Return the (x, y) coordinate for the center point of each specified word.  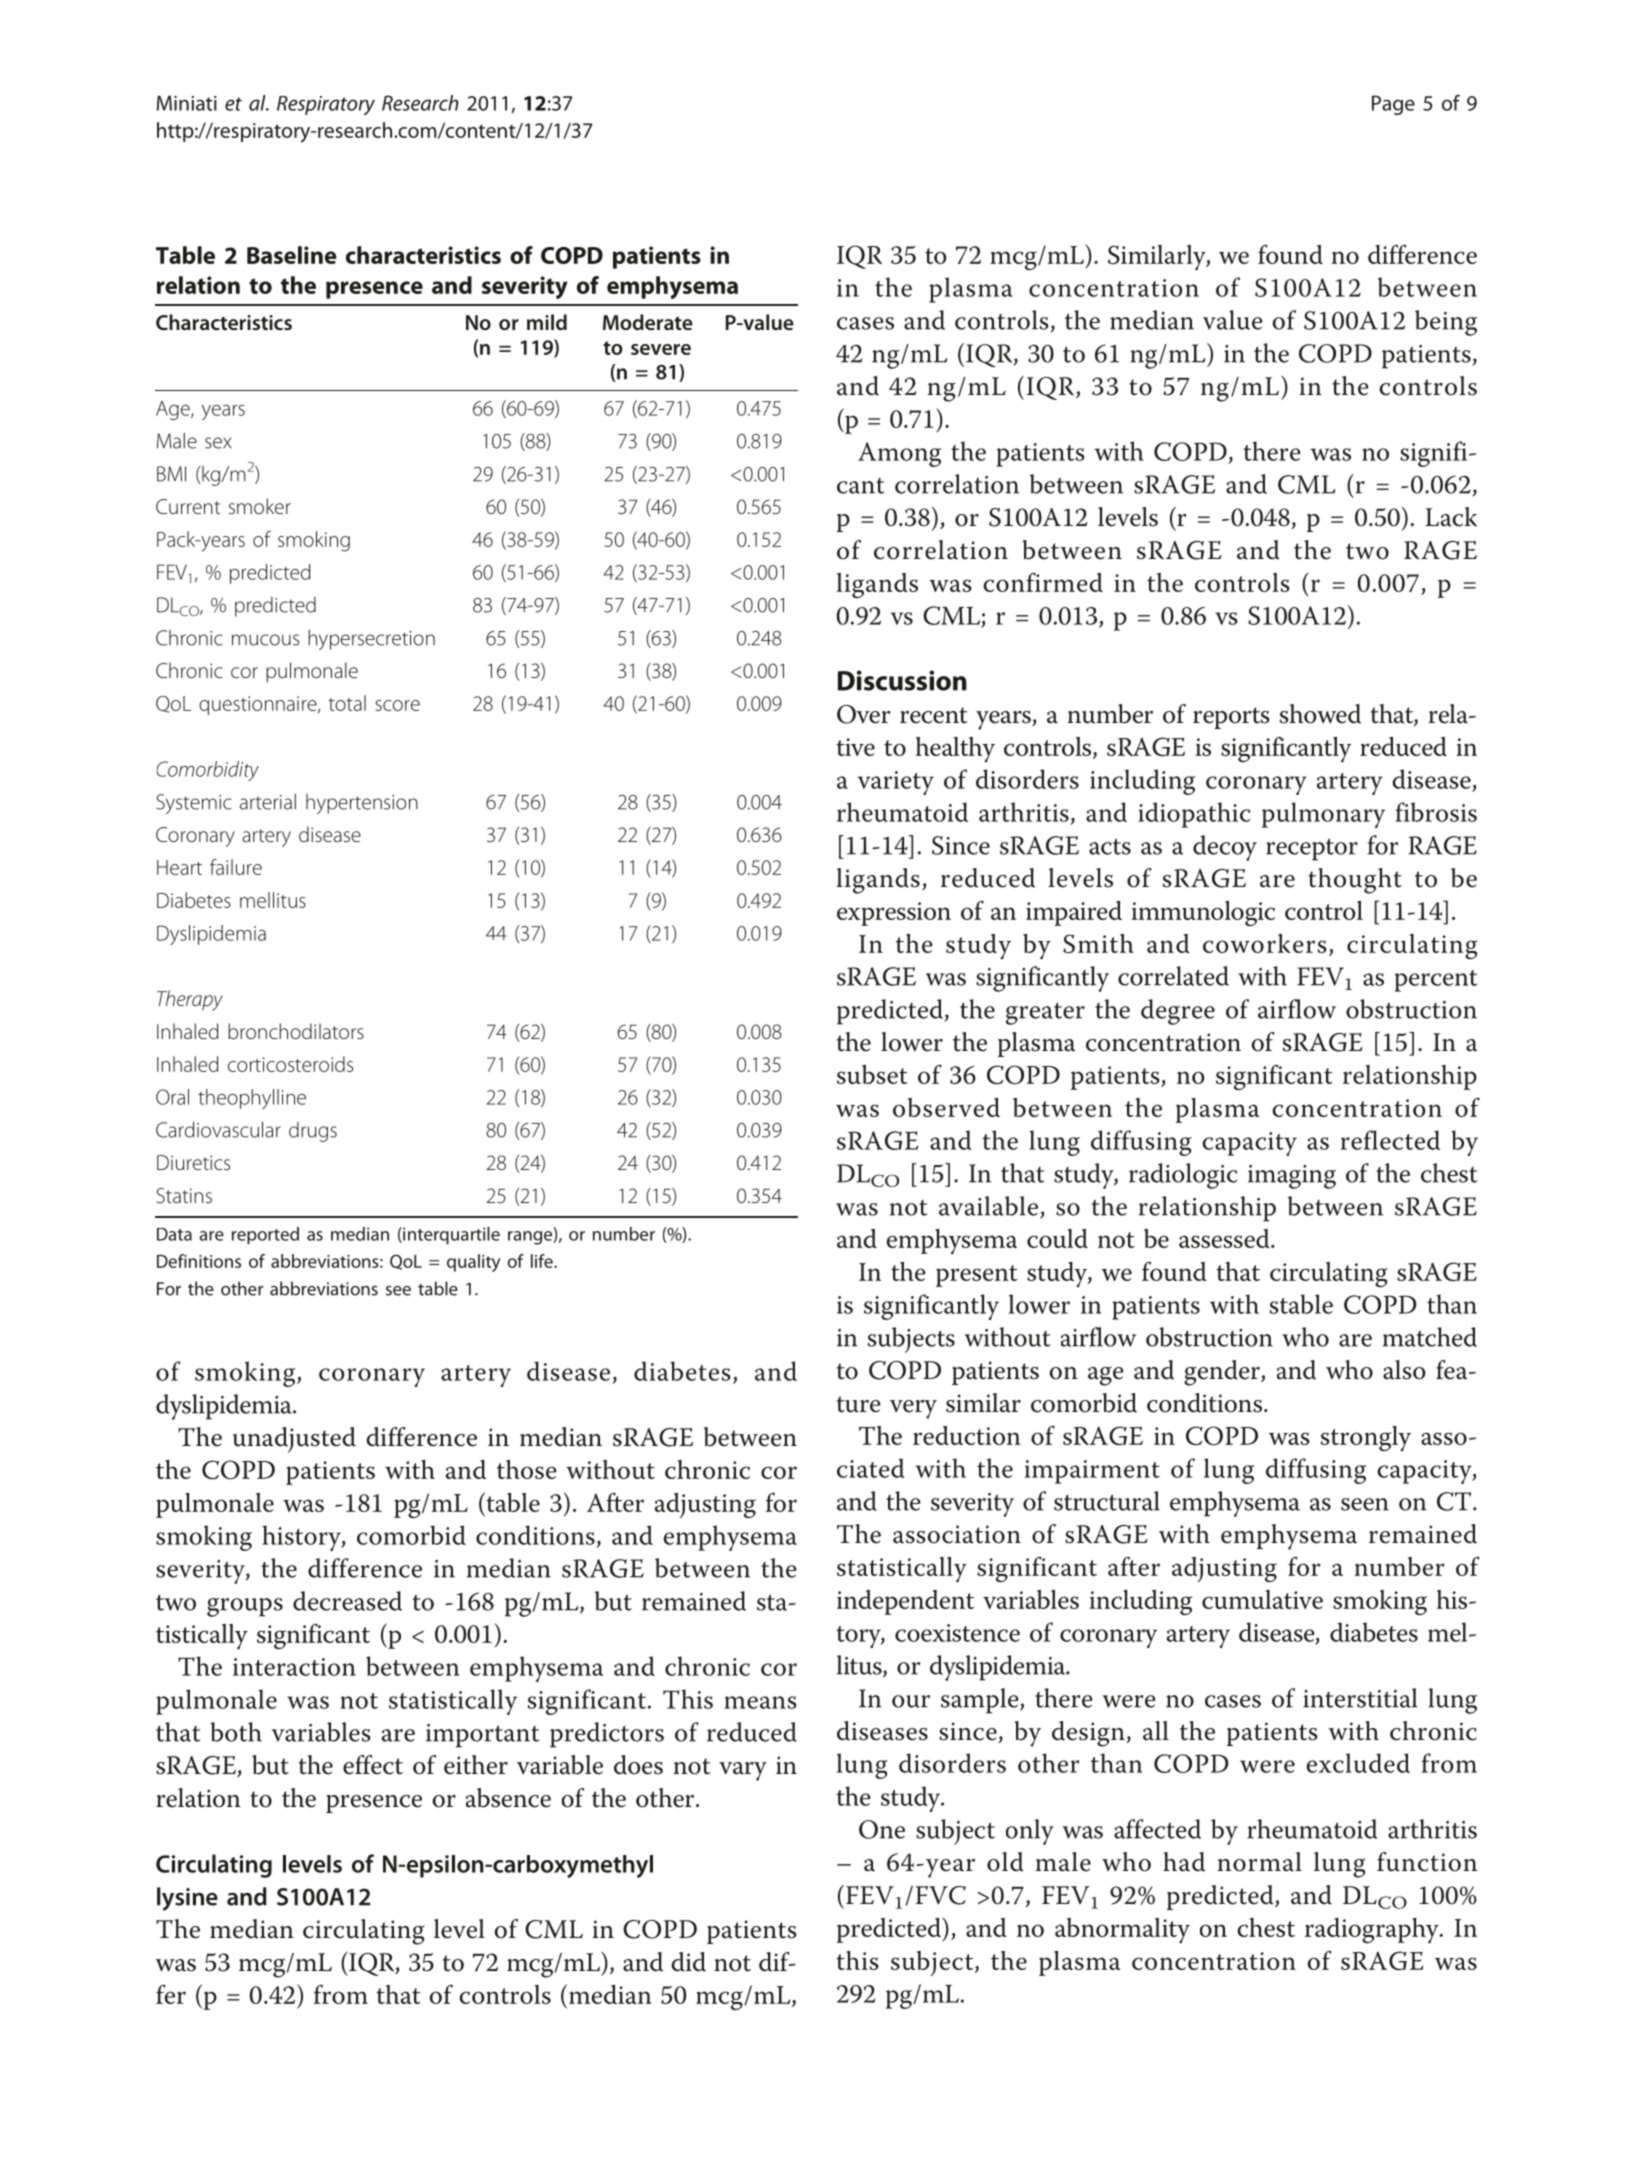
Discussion (902, 680)
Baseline (292, 255)
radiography (1373, 1931)
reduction (967, 1435)
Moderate (648, 322)
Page (1393, 105)
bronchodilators (296, 1031)
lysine (187, 1899)
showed (1320, 714)
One (882, 1829)
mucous (265, 640)
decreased (347, 1601)
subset (872, 1074)
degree (1178, 1012)
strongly (1365, 1439)
